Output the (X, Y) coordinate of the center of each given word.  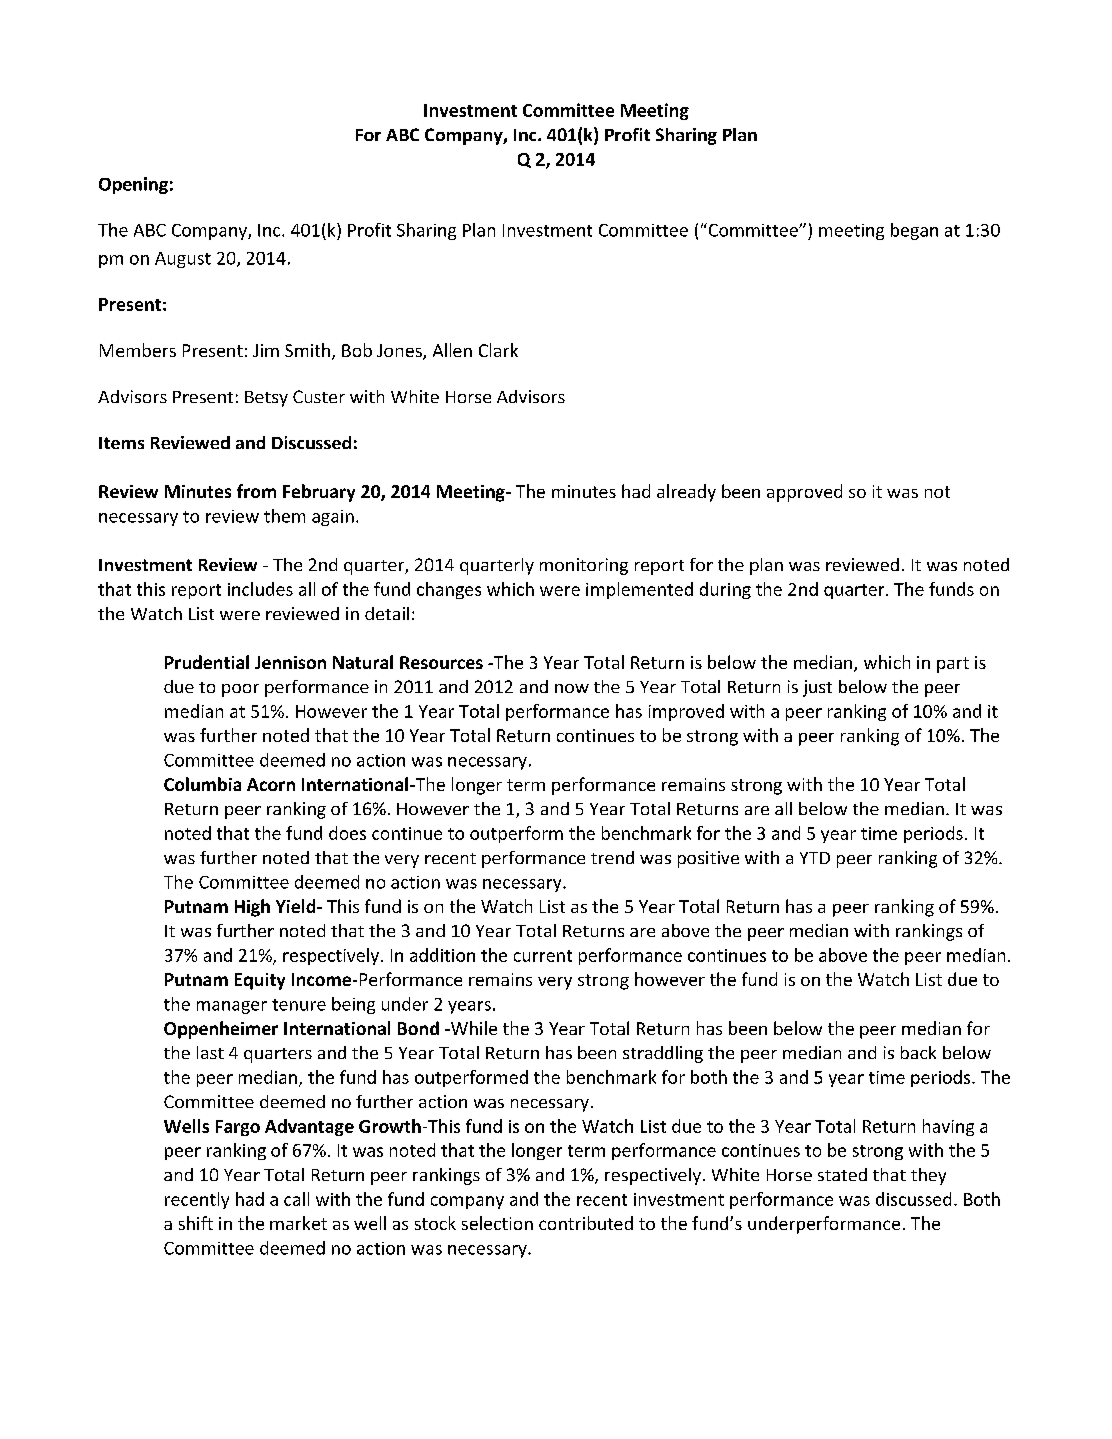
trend (612, 857)
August (183, 260)
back (918, 1052)
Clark (498, 350)
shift (196, 1223)
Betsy (266, 399)
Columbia (202, 784)
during (725, 590)
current (543, 956)
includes (260, 589)
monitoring (584, 566)
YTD (815, 858)
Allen (452, 350)
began (914, 231)
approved (804, 493)
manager (232, 1007)
